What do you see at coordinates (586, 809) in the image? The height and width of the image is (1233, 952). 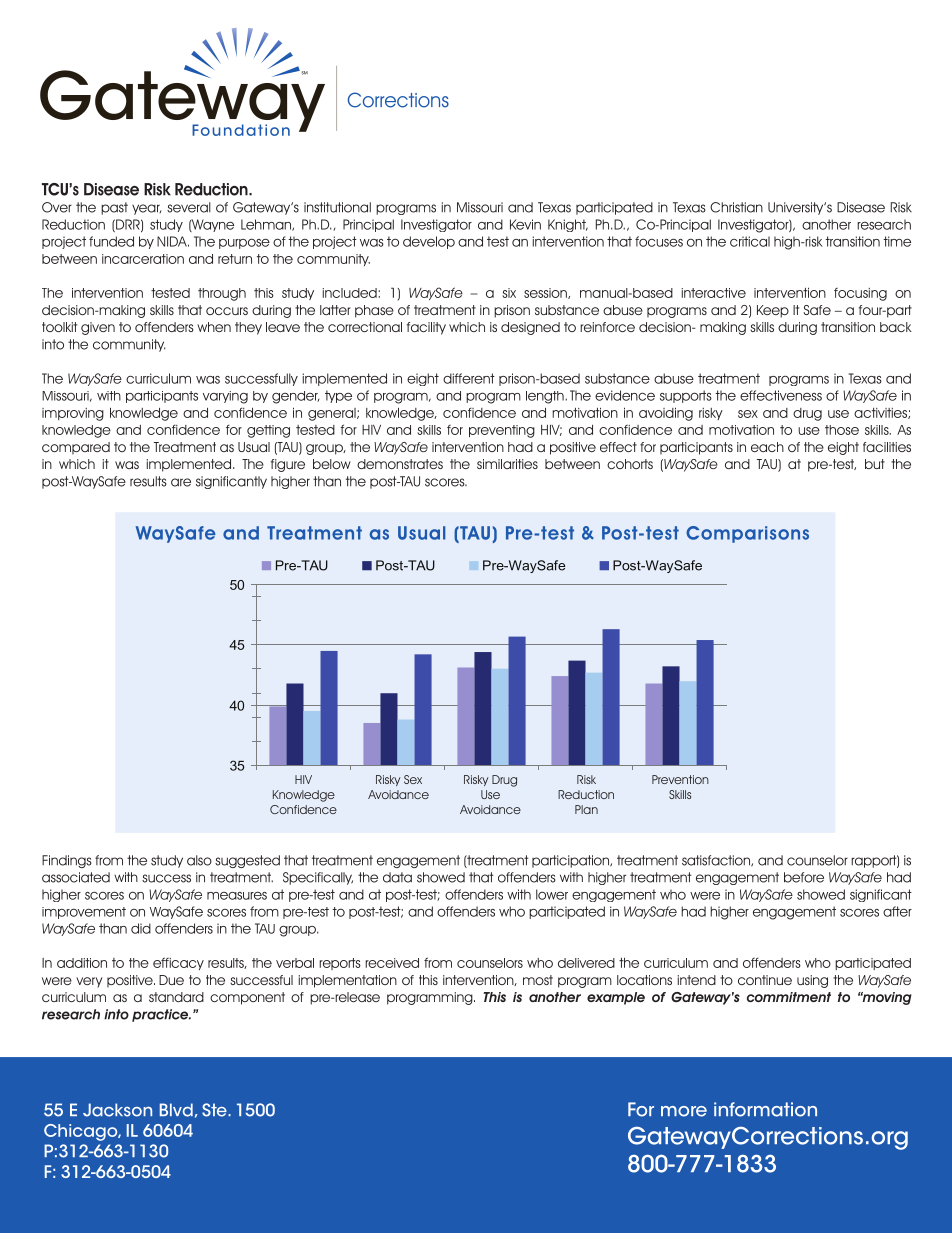 I see `Plan` at bounding box center [586, 809].
